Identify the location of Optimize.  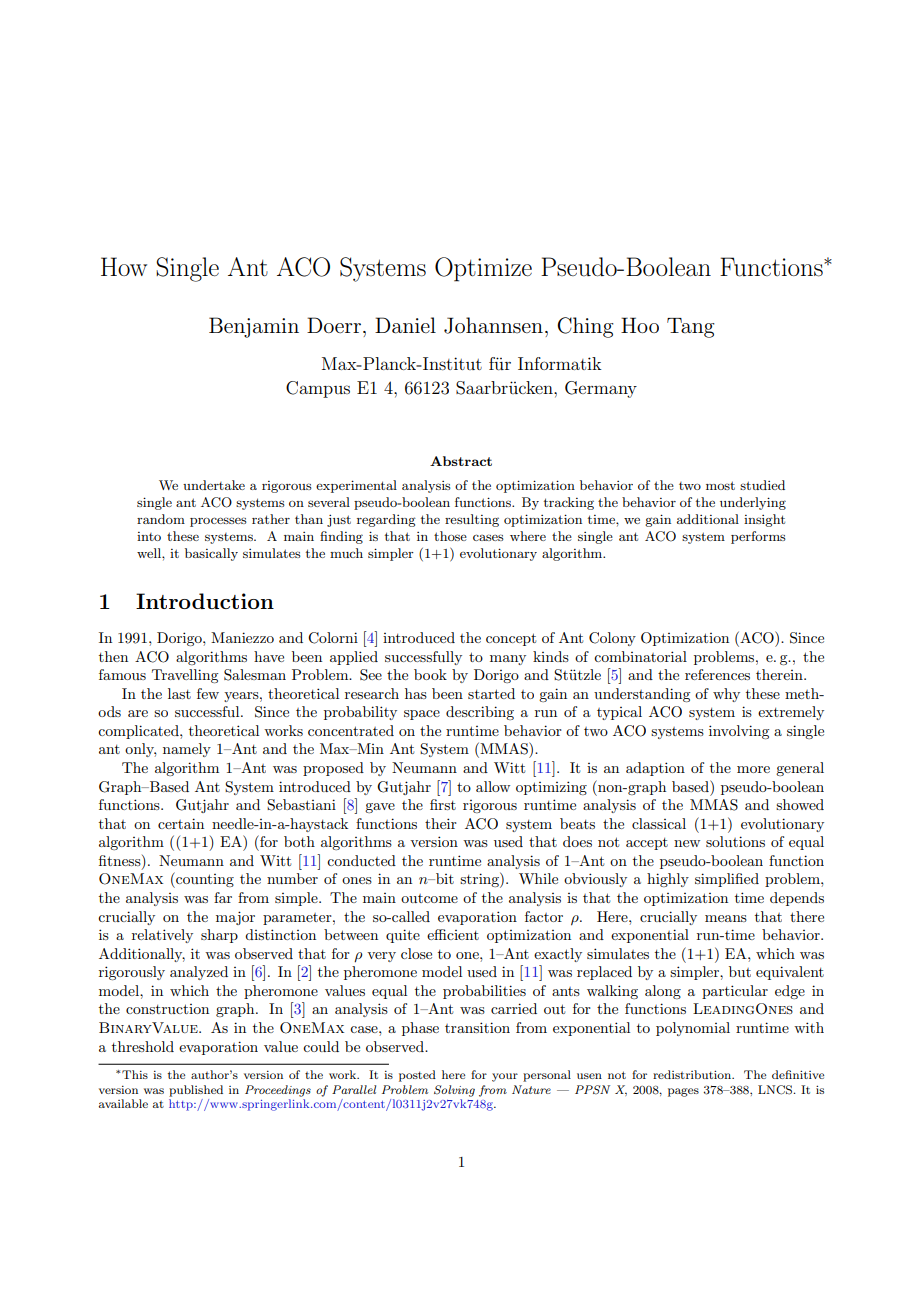
(483, 269).
